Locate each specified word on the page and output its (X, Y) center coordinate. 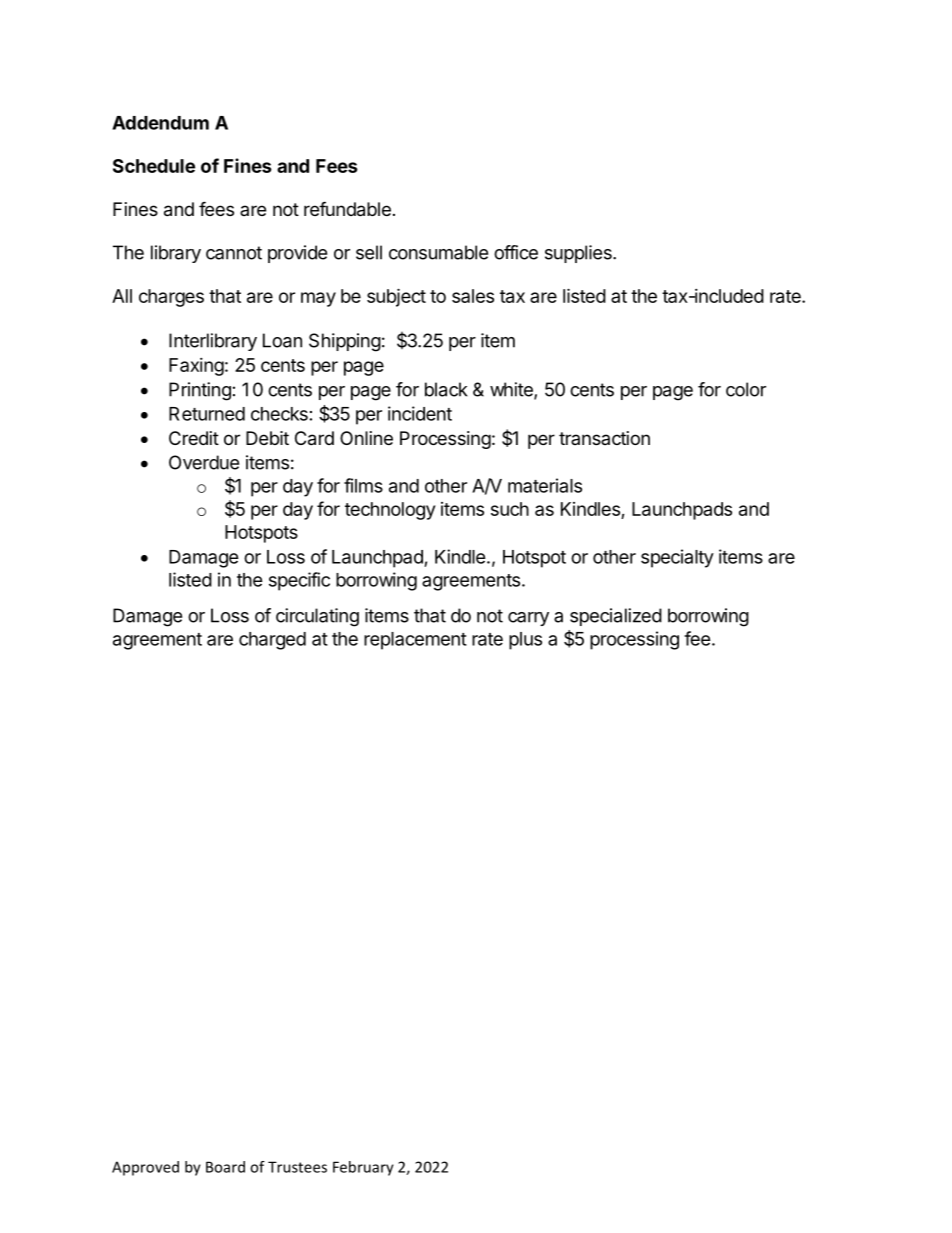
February (363, 1168)
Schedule (154, 166)
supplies (579, 254)
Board (225, 1167)
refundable (347, 209)
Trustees (297, 1167)
